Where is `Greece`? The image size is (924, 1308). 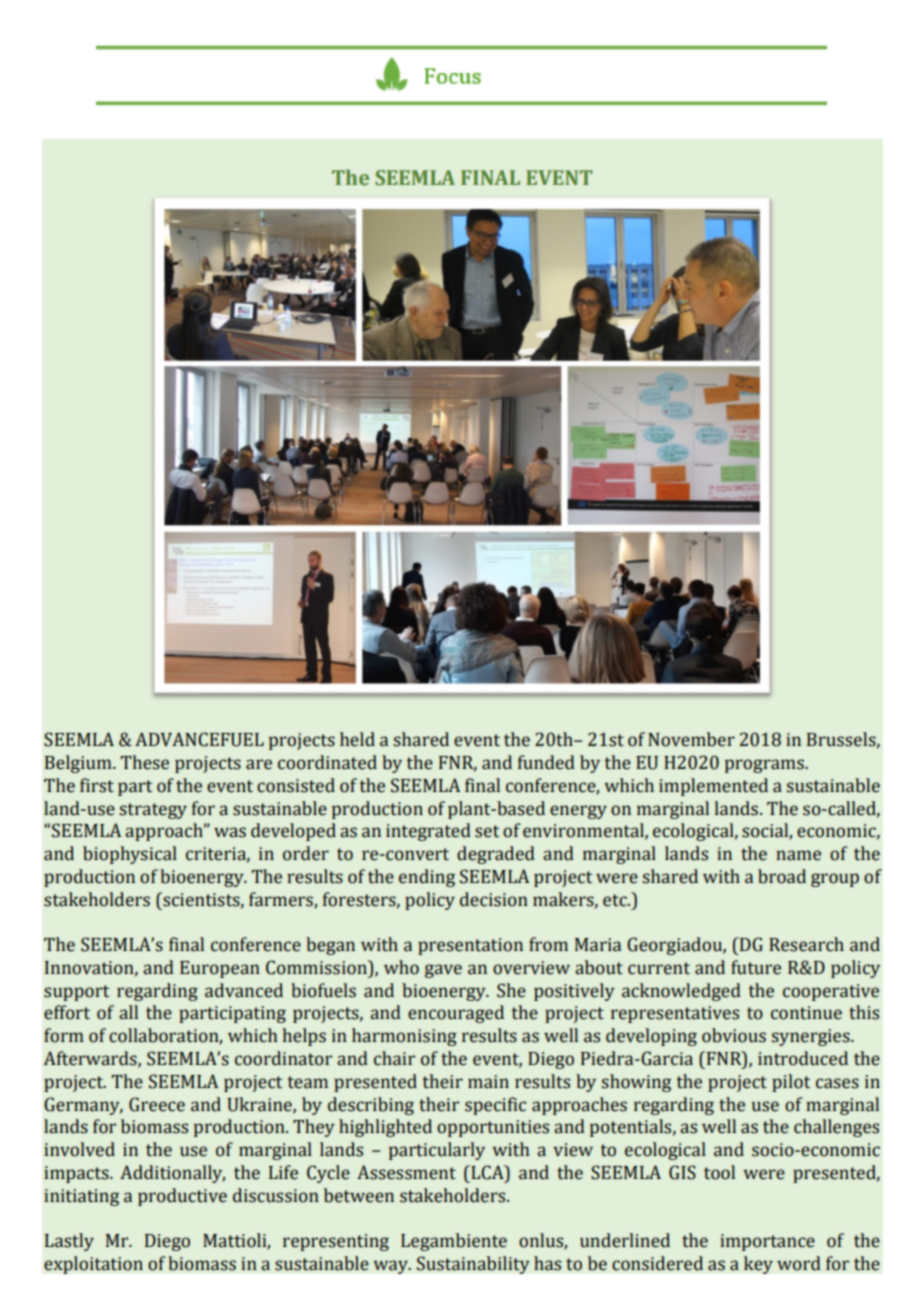 Greece is located at coordinates (157, 1104).
